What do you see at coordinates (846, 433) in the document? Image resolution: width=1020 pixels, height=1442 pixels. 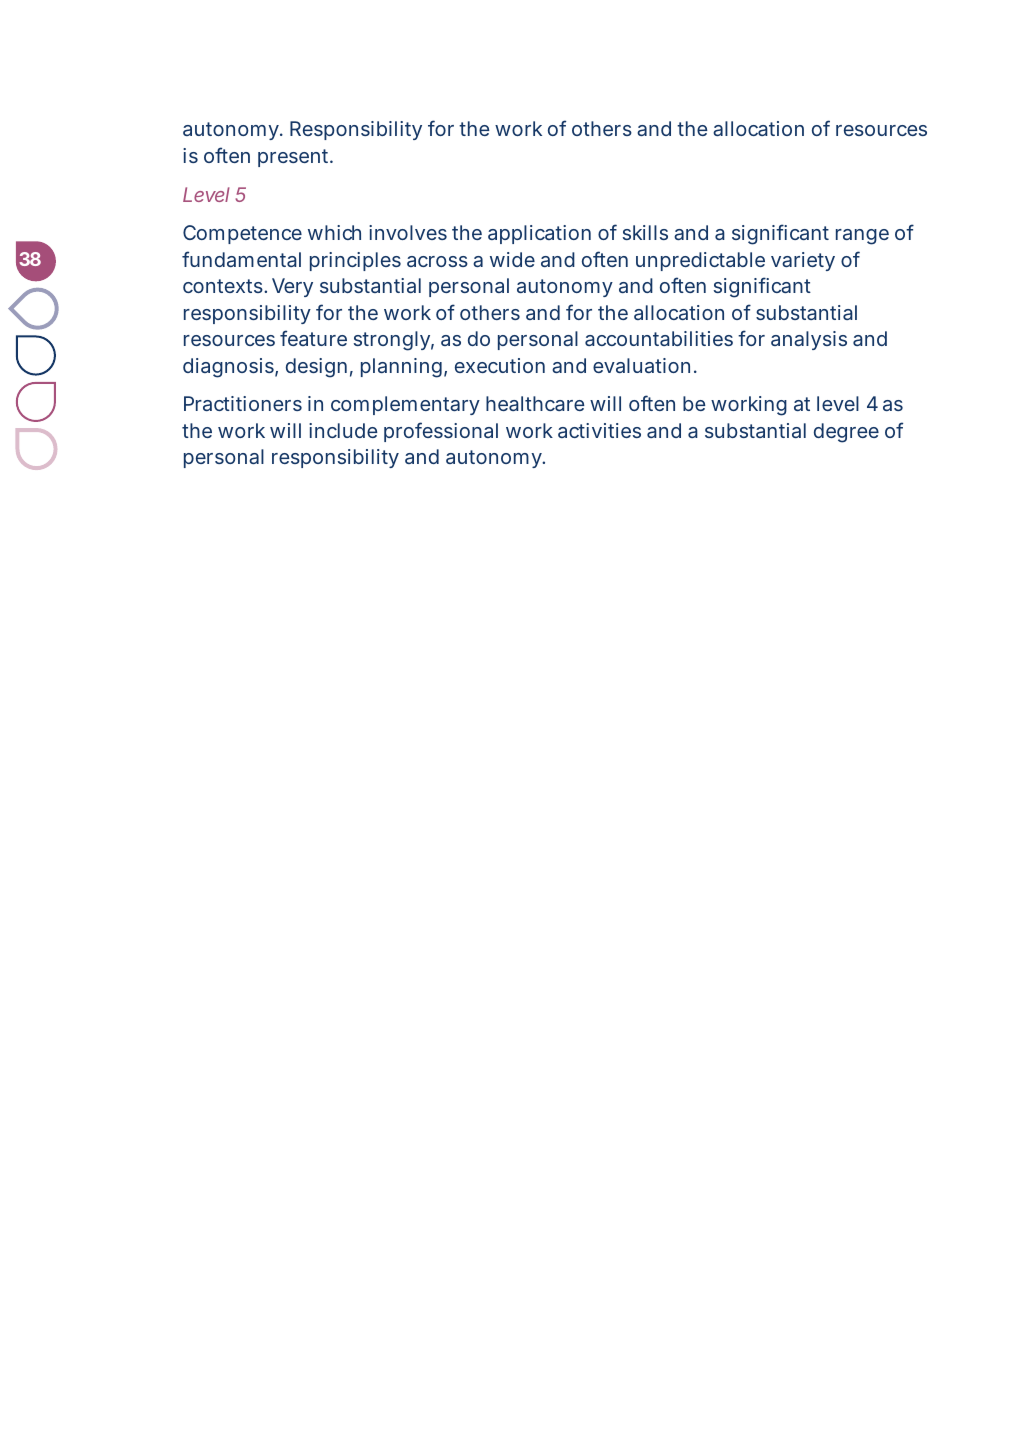 I see `degree` at bounding box center [846, 433].
